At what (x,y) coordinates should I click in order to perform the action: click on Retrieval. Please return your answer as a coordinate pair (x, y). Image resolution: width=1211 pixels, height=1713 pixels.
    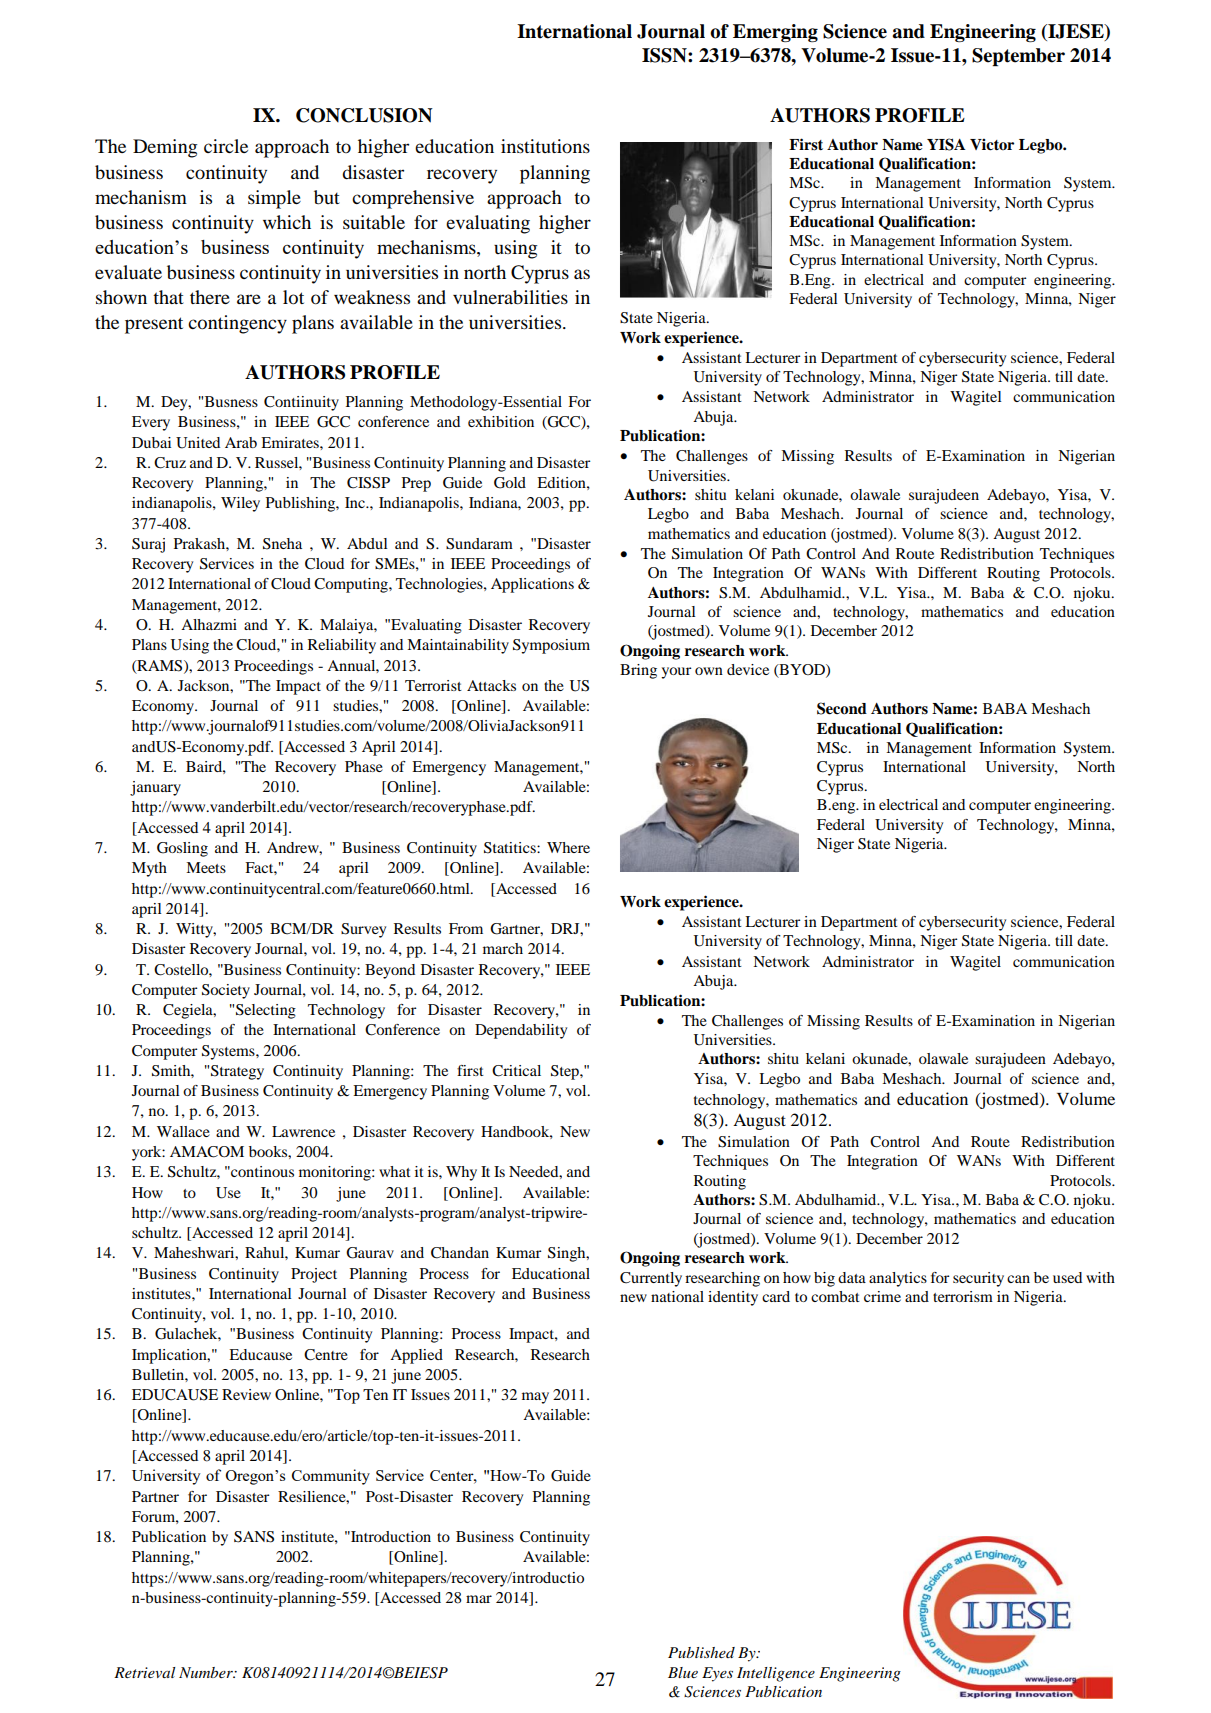
    Looking at the image, I should click on (145, 1672).
